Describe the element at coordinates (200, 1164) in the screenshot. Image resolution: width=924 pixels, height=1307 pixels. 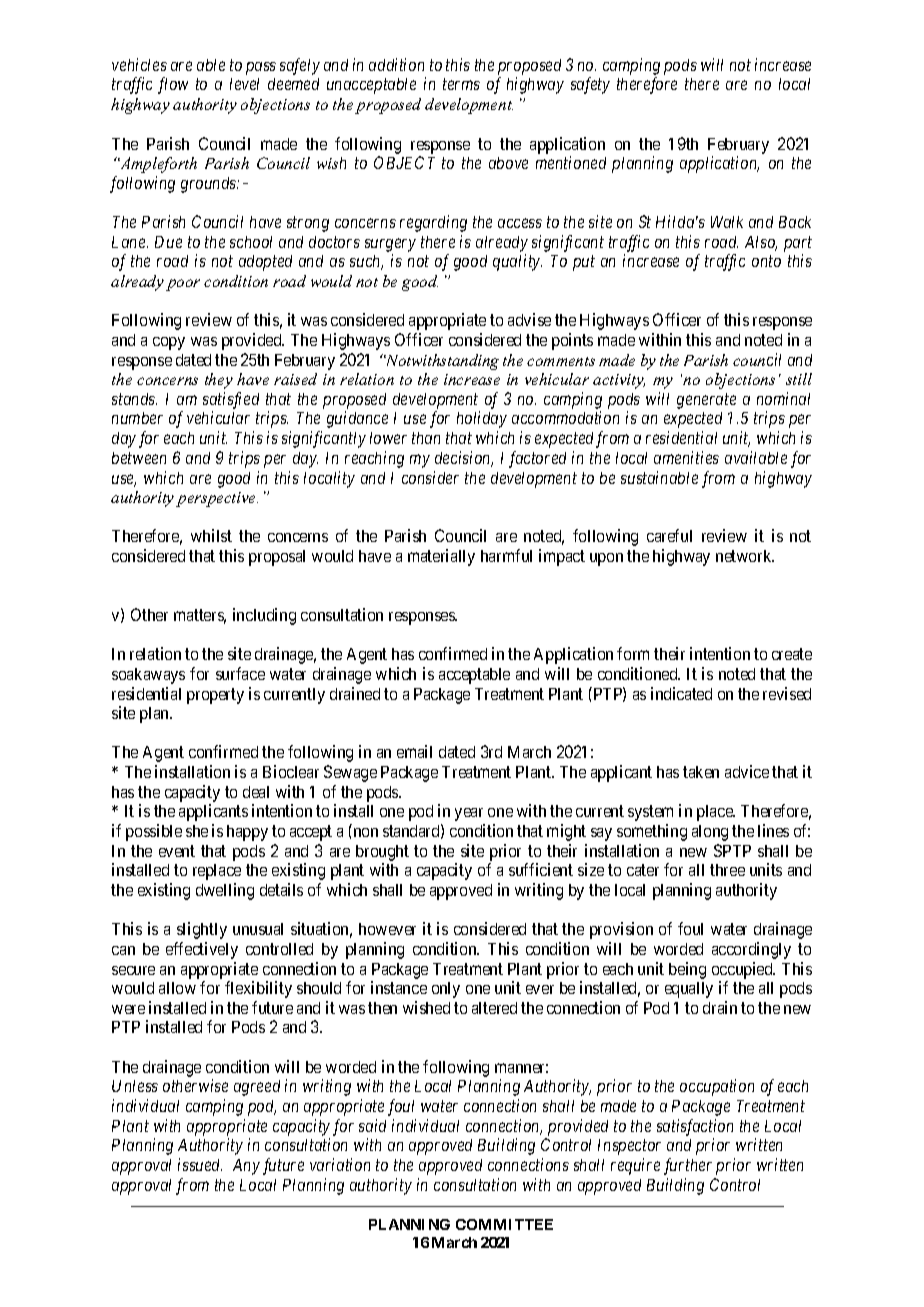
I see `issued` at that location.
